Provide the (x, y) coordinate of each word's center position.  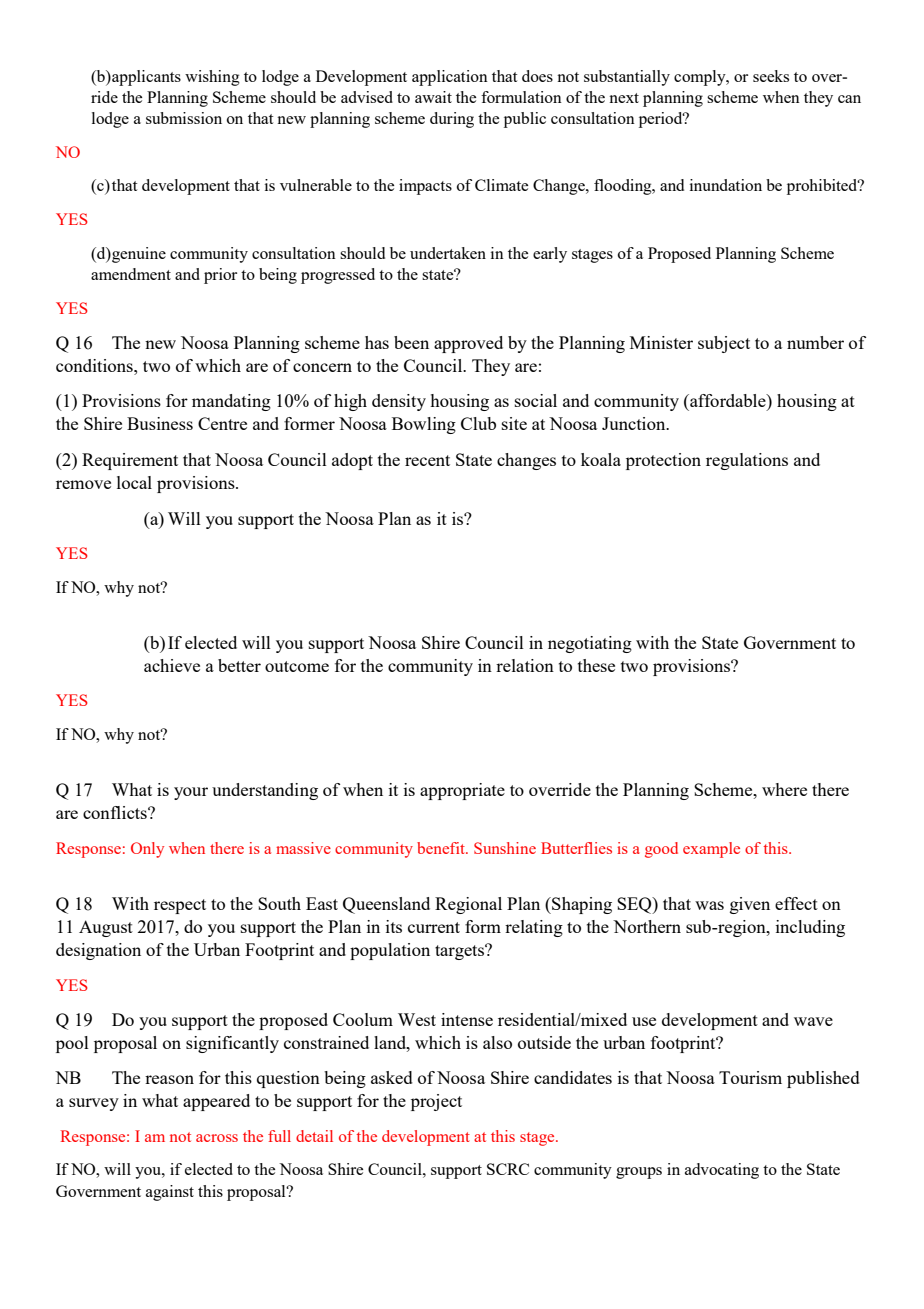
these (596, 665)
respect (180, 906)
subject (724, 344)
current (434, 927)
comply (701, 78)
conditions (95, 365)
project (436, 1102)
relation (525, 665)
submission (184, 118)
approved (468, 344)
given (750, 905)
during (452, 120)
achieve (172, 665)
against (170, 1193)
